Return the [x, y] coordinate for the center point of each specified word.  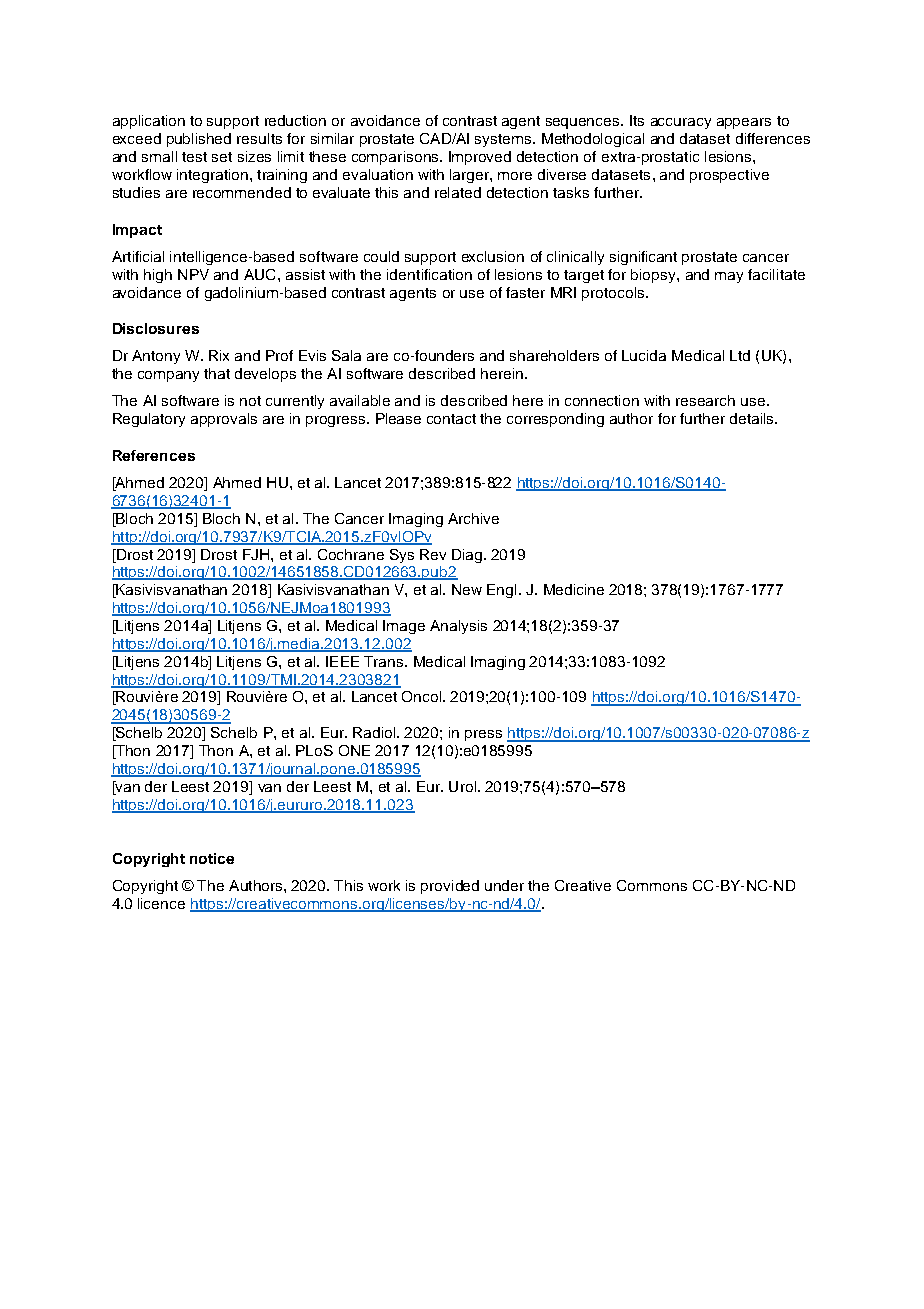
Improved [480, 158]
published [199, 140]
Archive [473, 518]
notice [212, 858]
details [753, 418]
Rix [219, 355]
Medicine [574, 589]
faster [525, 292]
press [483, 735]
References [154, 455]
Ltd [740, 355]
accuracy [681, 123]
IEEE [342, 661]
